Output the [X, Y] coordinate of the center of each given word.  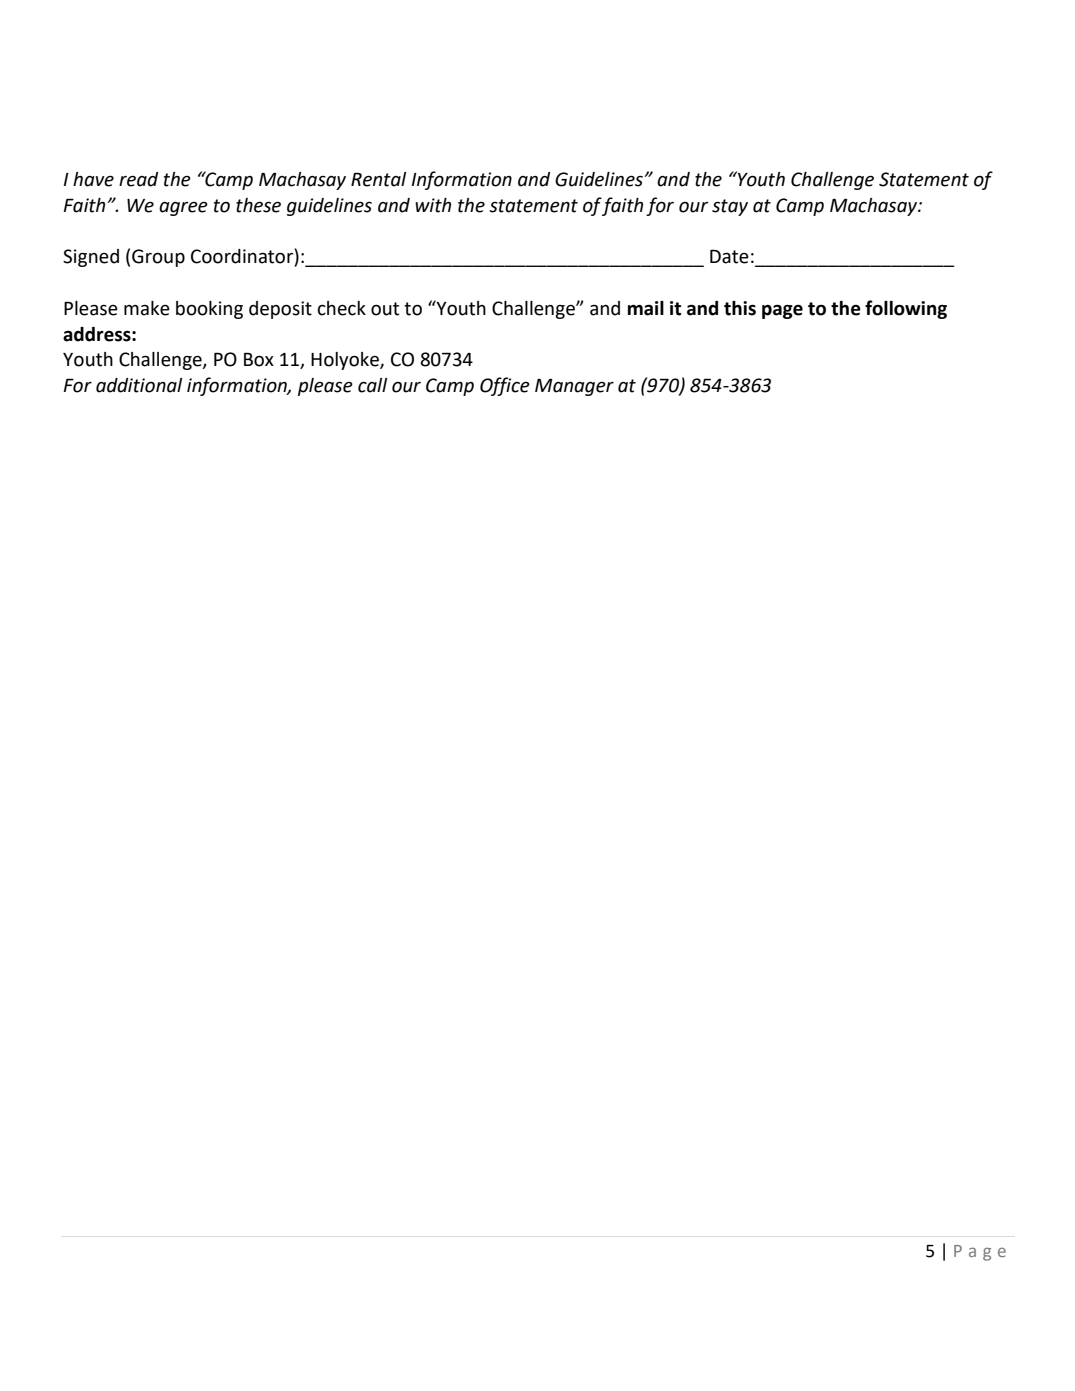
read [138, 179]
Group [158, 258]
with [433, 205]
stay [730, 207]
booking [209, 310]
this [740, 308]
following [906, 309]
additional [139, 385]
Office [505, 386]
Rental [378, 179]
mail [646, 308]
